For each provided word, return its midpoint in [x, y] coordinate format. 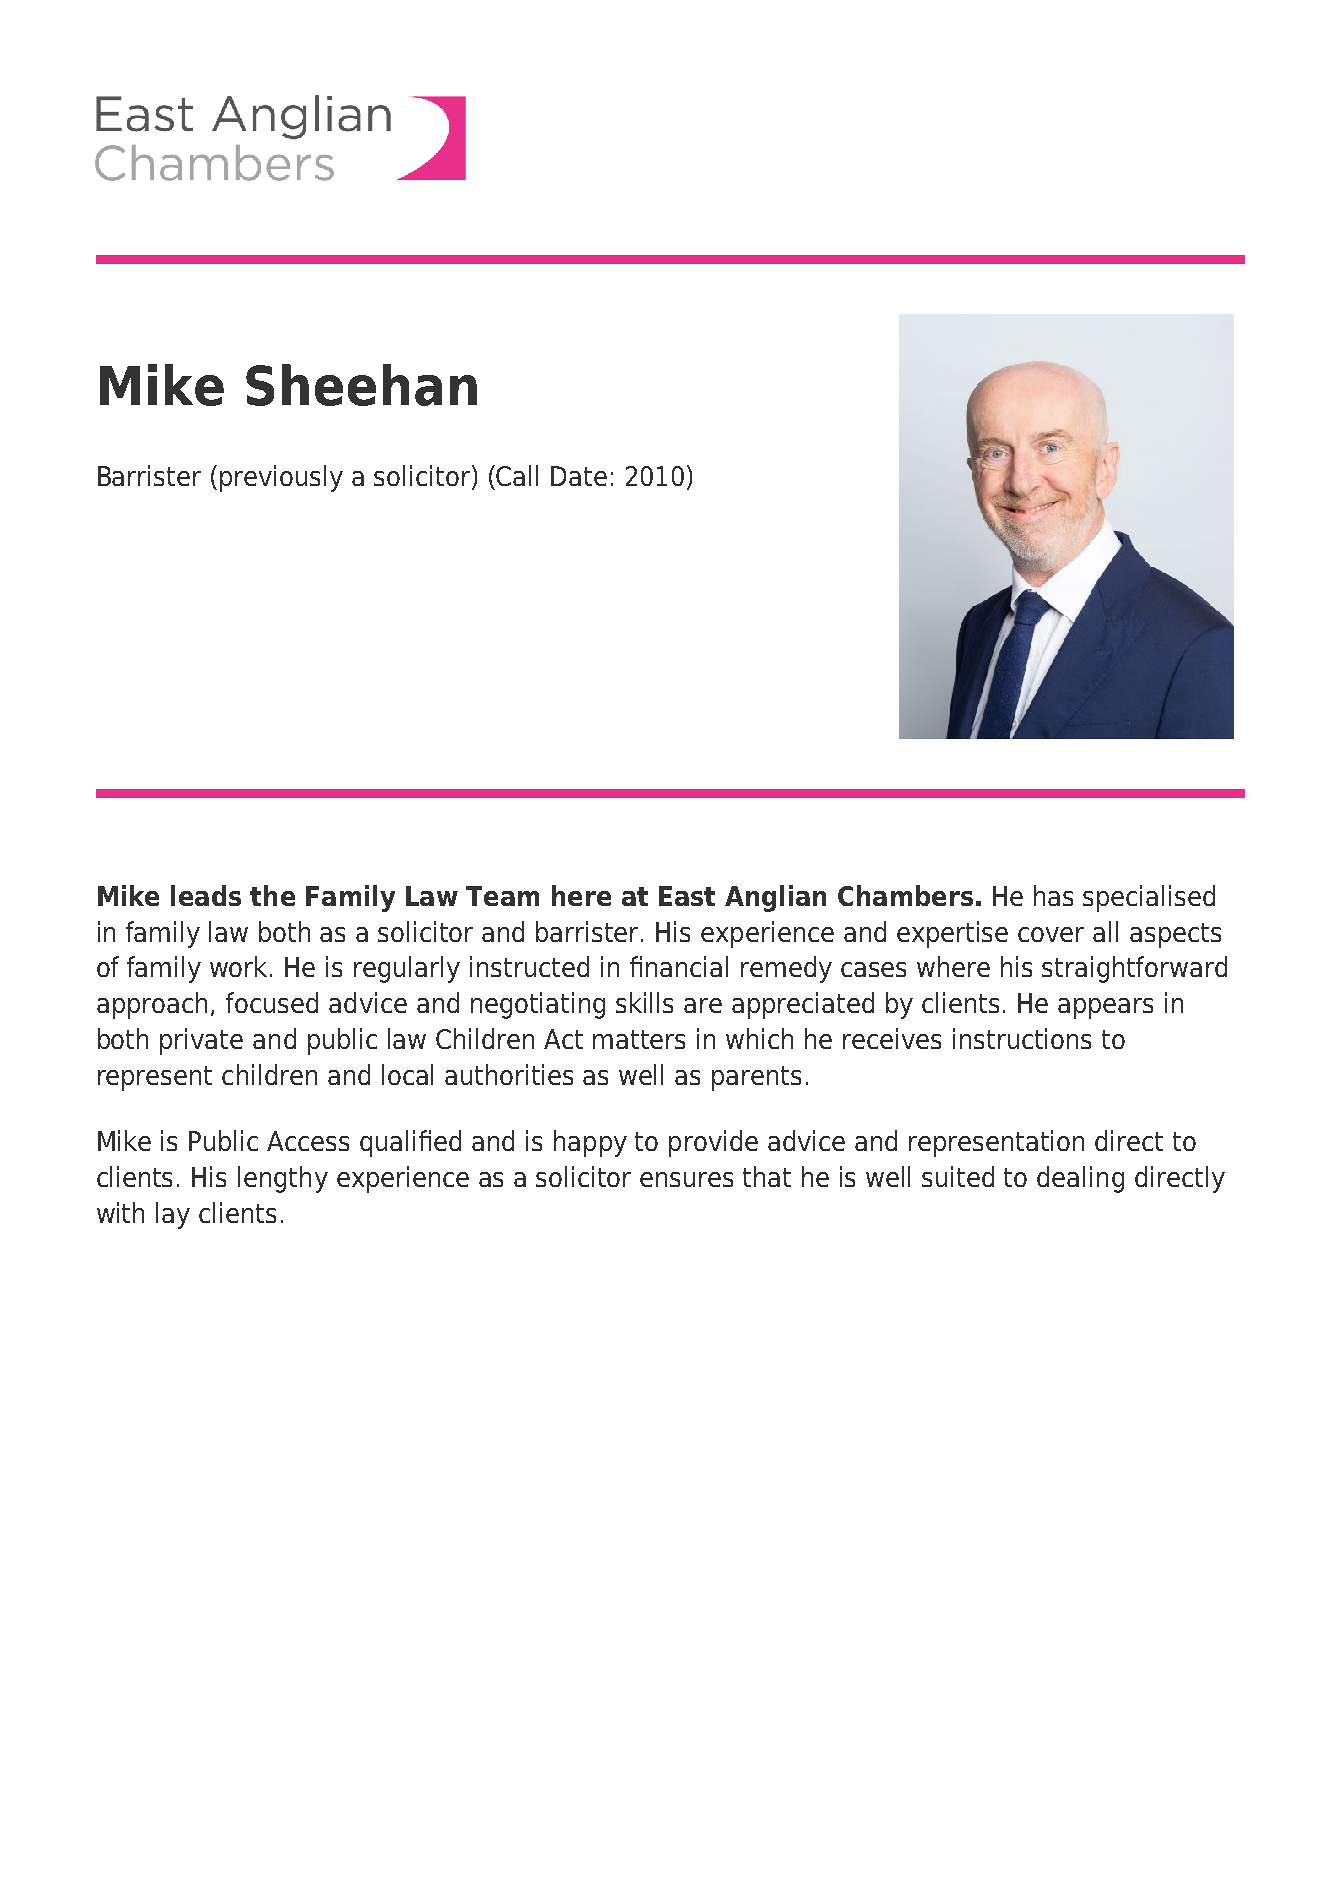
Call [517, 475]
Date [579, 476]
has [1053, 895]
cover [1051, 934]
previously [281, 478]
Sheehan [361, 385]
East [687, 896]
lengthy [283, 1179]
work [240, 966]
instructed [529, 966]
